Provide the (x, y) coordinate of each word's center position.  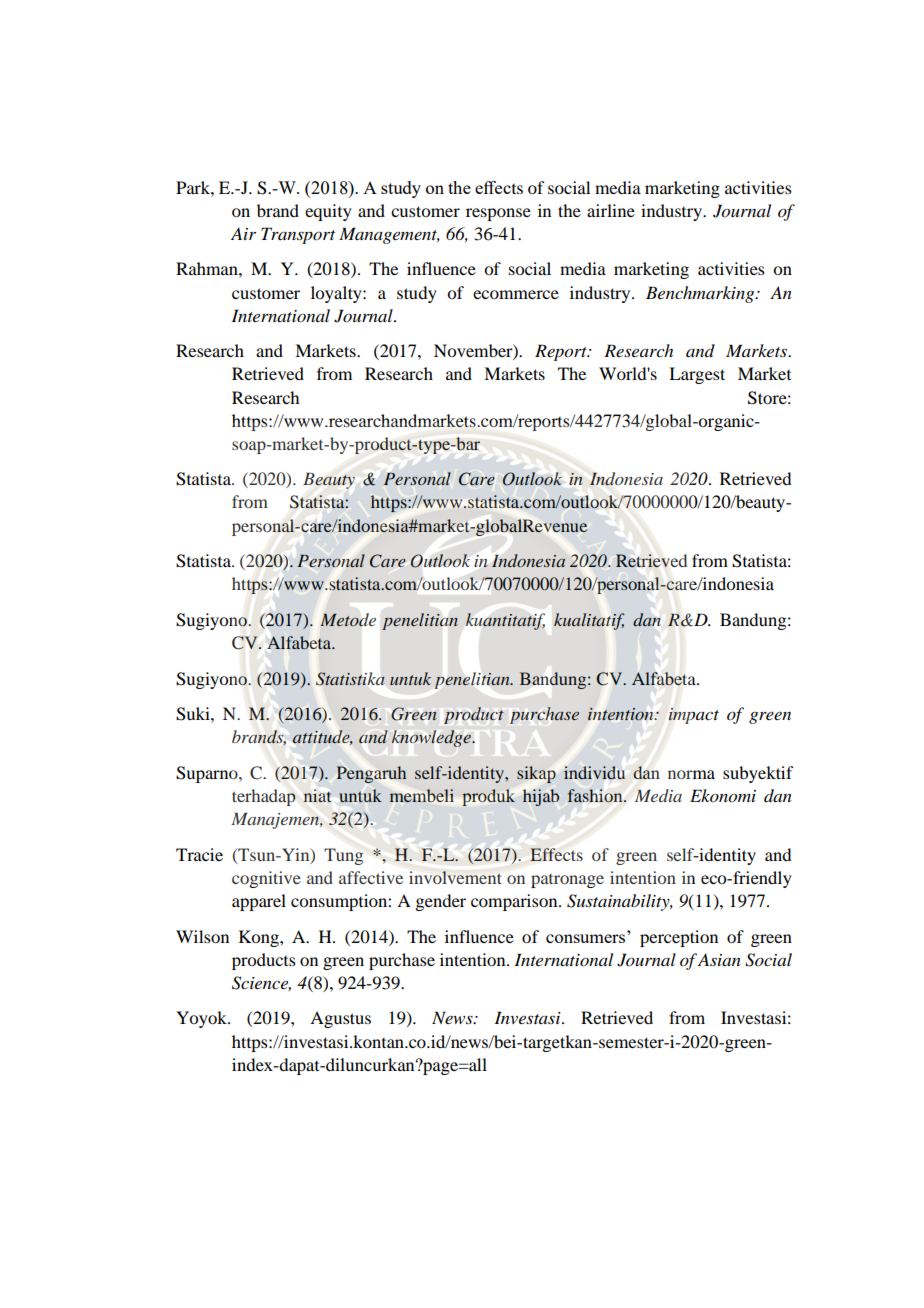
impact (694, 716)
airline (611, 210)
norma (691, 774)
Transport (298, 235)
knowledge (432, 738)
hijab (541, 797)
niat (317, 795)
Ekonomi (723, 796)
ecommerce (516, 294)
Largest (697, 375)
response (498, 214)
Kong (260, 938)
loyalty (337, 294)
